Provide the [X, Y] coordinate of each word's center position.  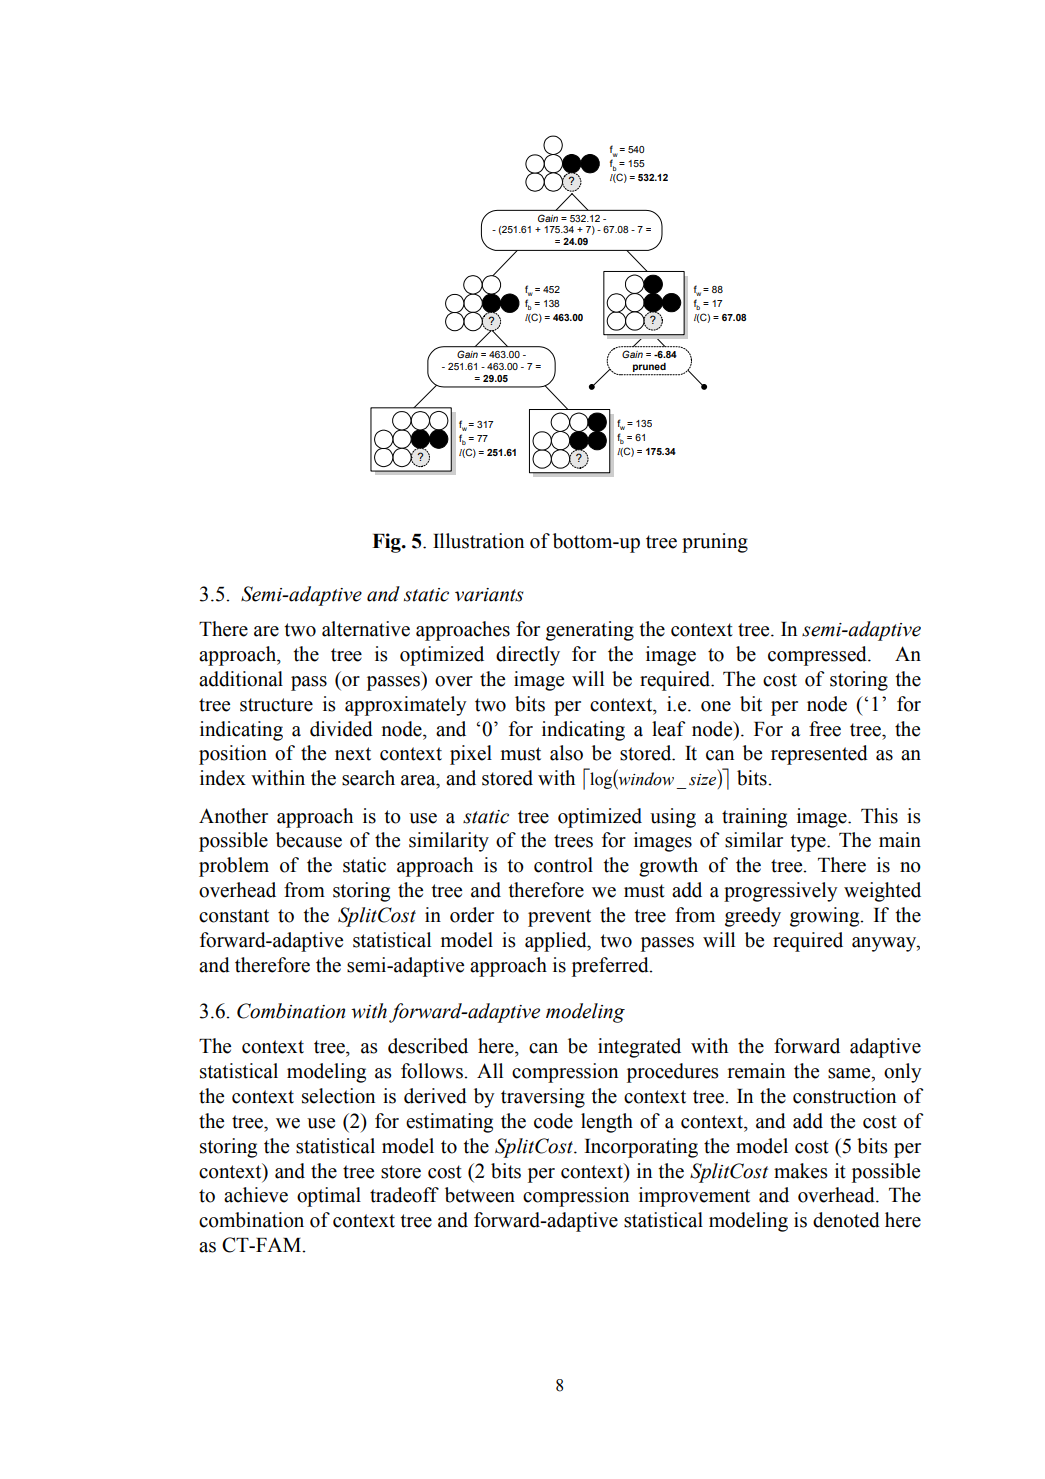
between [480, 1195]
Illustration [478, 541]
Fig [387, 543]
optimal [329, 1197]
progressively [781, 892]
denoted [846, 1220]
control [563, 865]
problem [234, 867]
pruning [715, 543]
